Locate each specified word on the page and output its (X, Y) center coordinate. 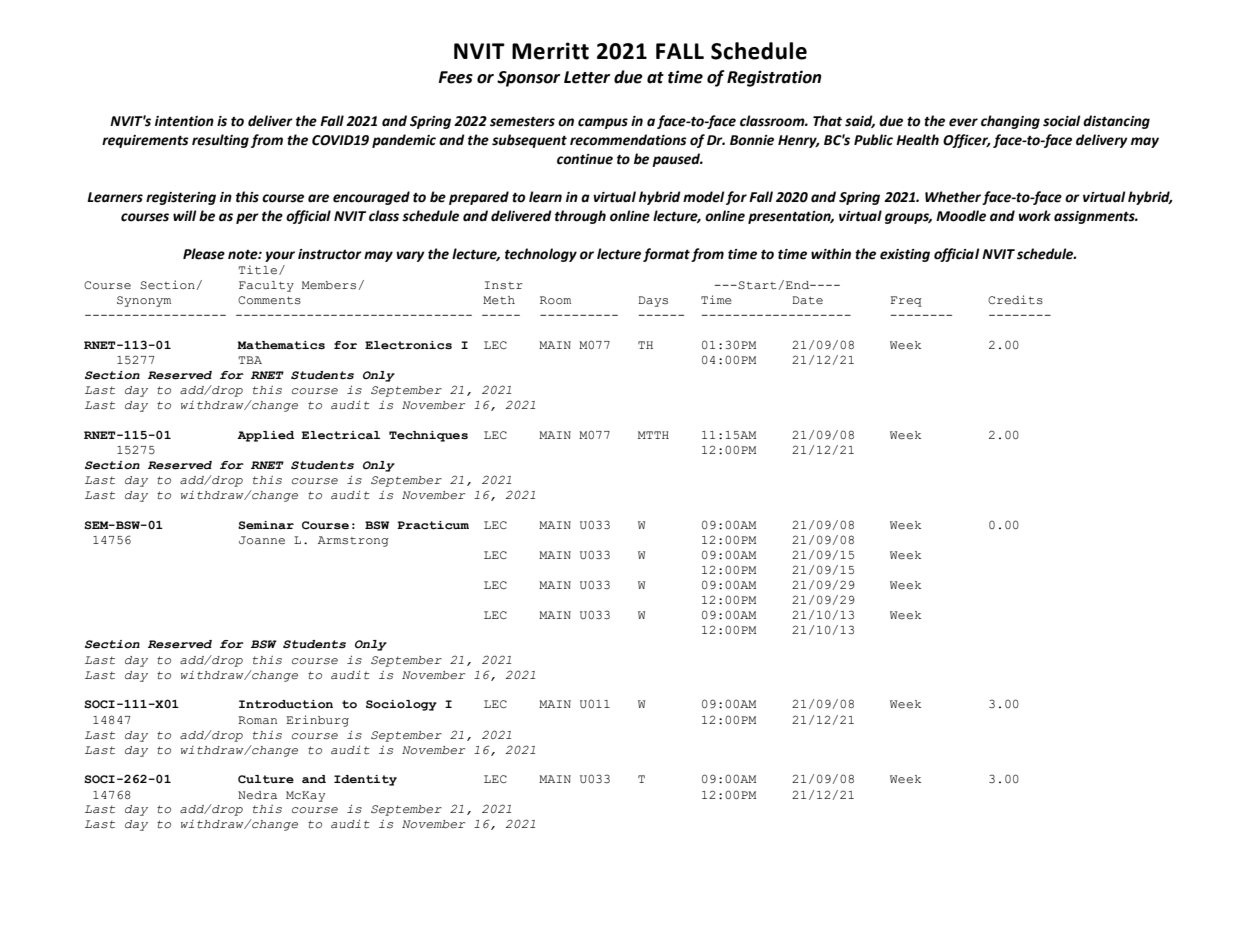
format (666, 255)
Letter (587, 77)
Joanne (262, 540)
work (1035, 216)
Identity (365, 780)
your (280, 256)
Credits (1015, 300)
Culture (266, 779)
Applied (266, 436)
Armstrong (353, 541)
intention (184, 121)
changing (1010, 122)
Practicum (433, 525)
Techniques (428, 436)
